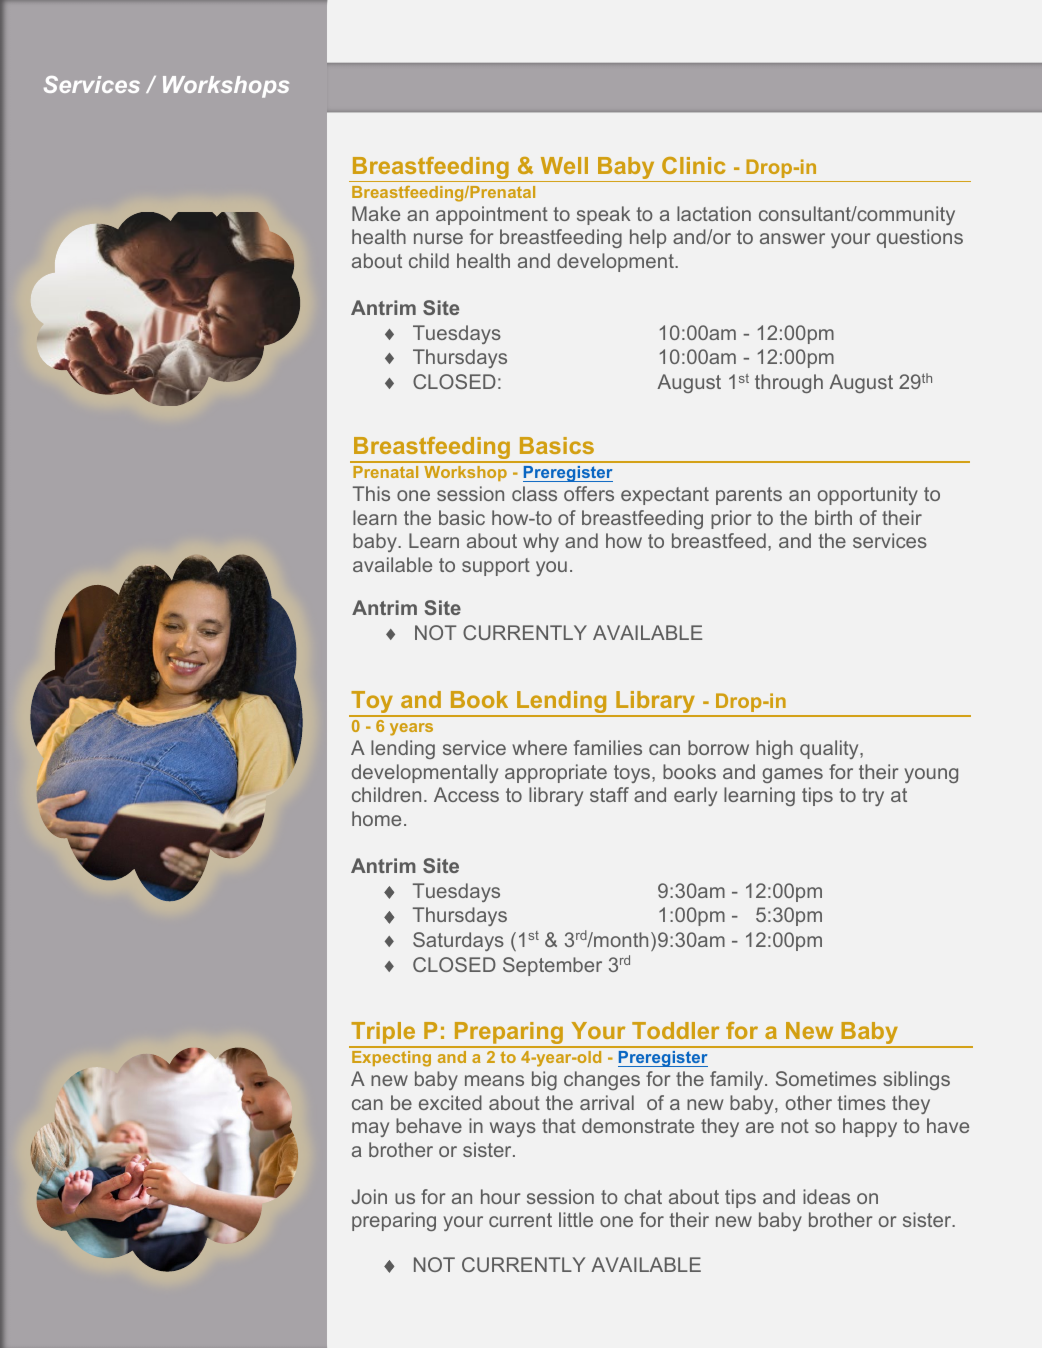  What do you see at coordinates (920, 238) in the image?
I see `questions` at bounding box center [920, 238].
